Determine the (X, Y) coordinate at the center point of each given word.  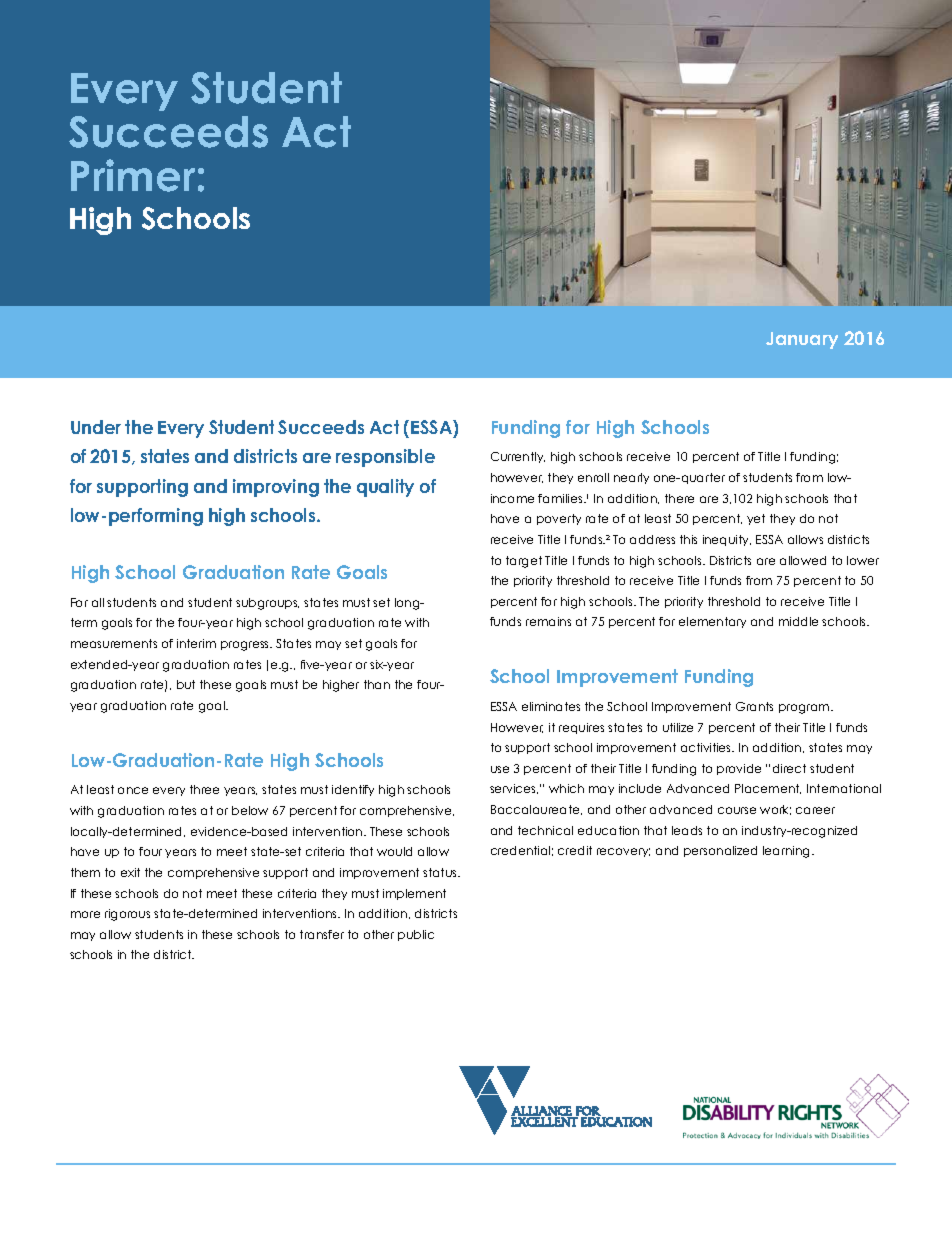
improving (276, 488)
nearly (631, 478)
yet (756, 519)
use (500, 769)
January (802, 340)
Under (96, 427)
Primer (133, 175)
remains (548, 621)
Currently (518, 457)
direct (789, 768)
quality (385, 488)
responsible (385, 458)
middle (798, 621)
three (204, 789)
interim (196, 643)
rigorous (127, 915)
